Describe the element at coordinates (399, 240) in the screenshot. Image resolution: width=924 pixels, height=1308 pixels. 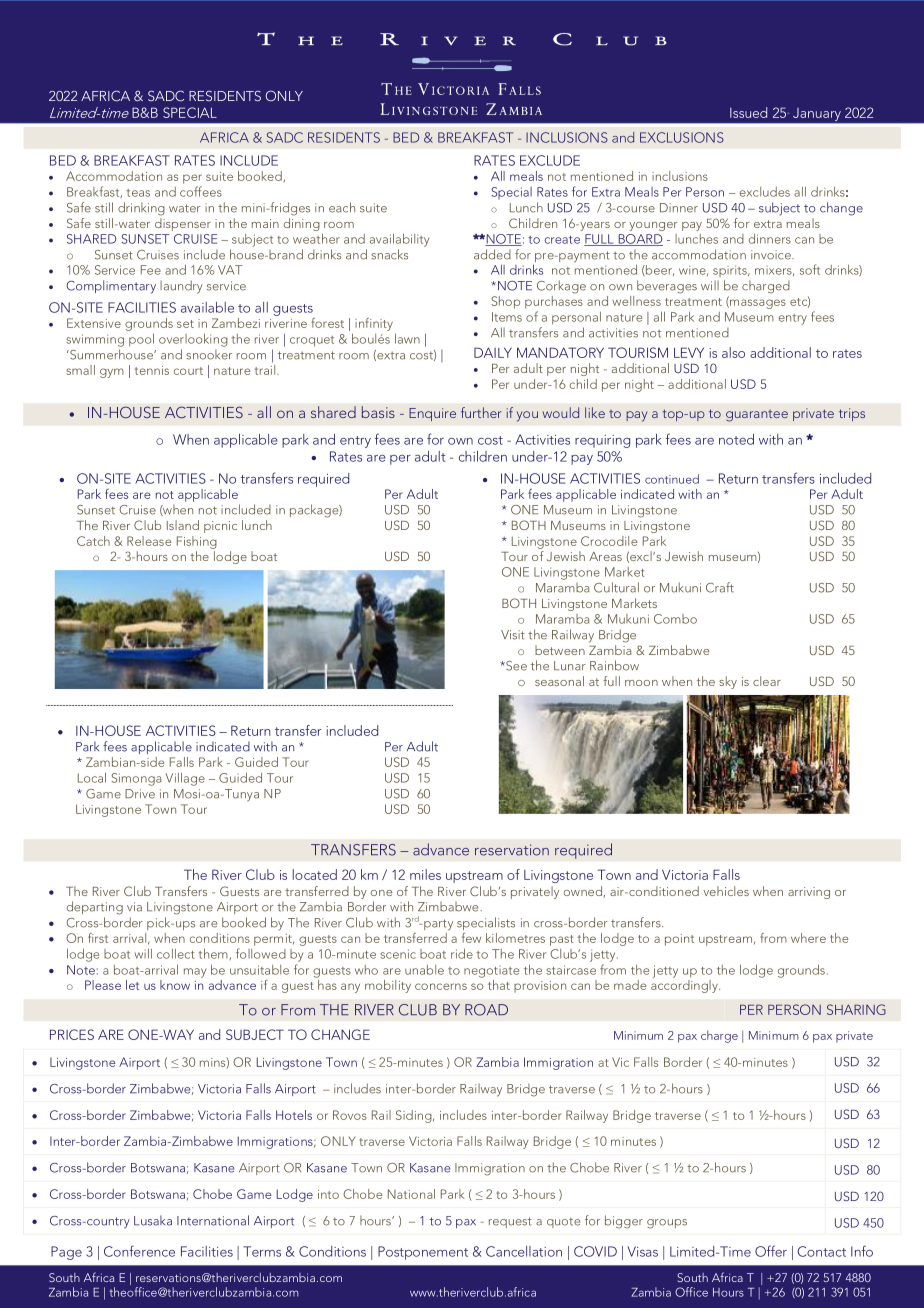
I see `availability` at that location.
